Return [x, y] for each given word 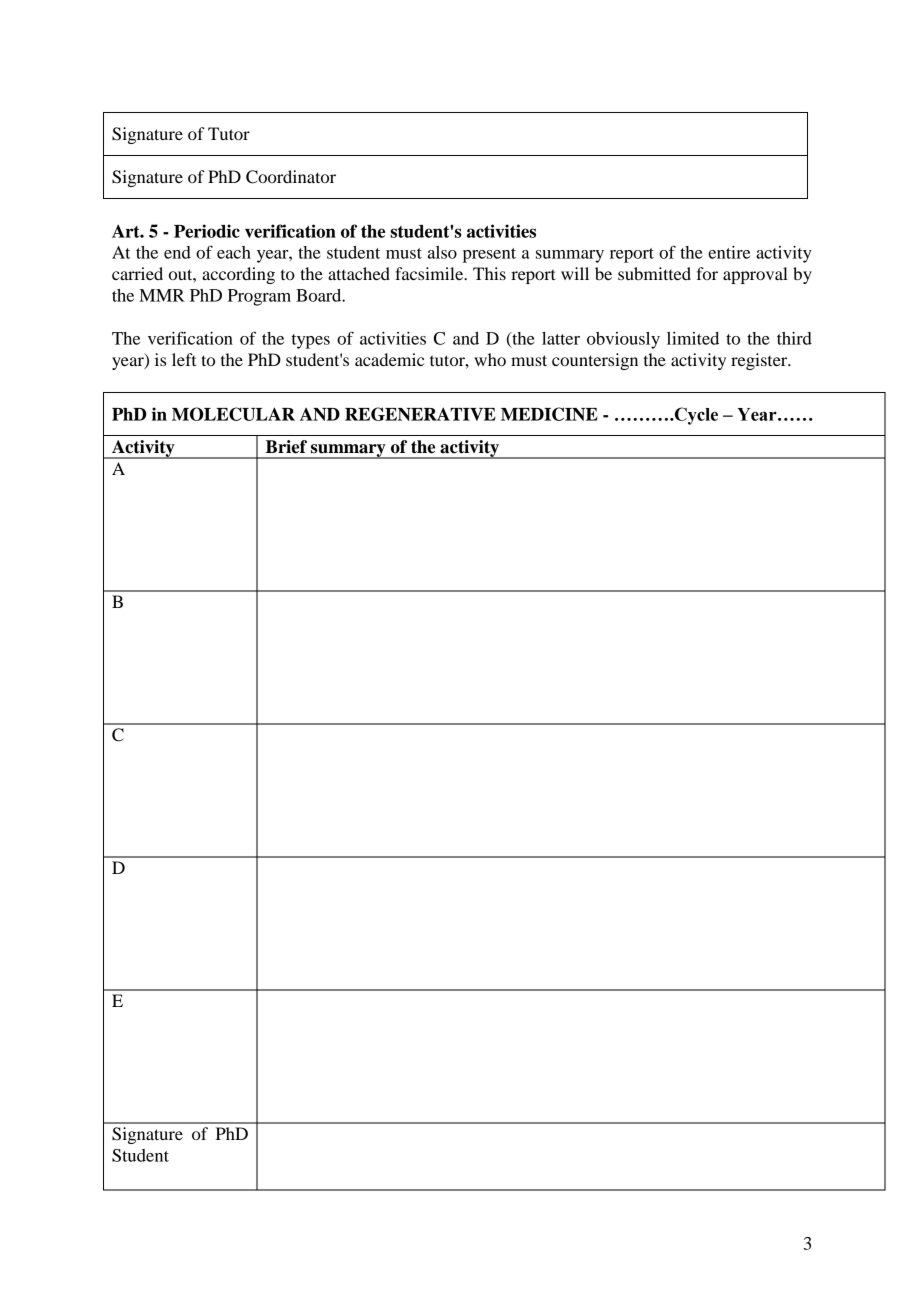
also [442, 252]
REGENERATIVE [420, 414]
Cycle [695, 416]
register [760, 361]
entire [729, 252]
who [490, 359]
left [184, 359]
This [489, 273]
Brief [286, 447]
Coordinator [291, 177]
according [238, 275]
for [707, 273]
